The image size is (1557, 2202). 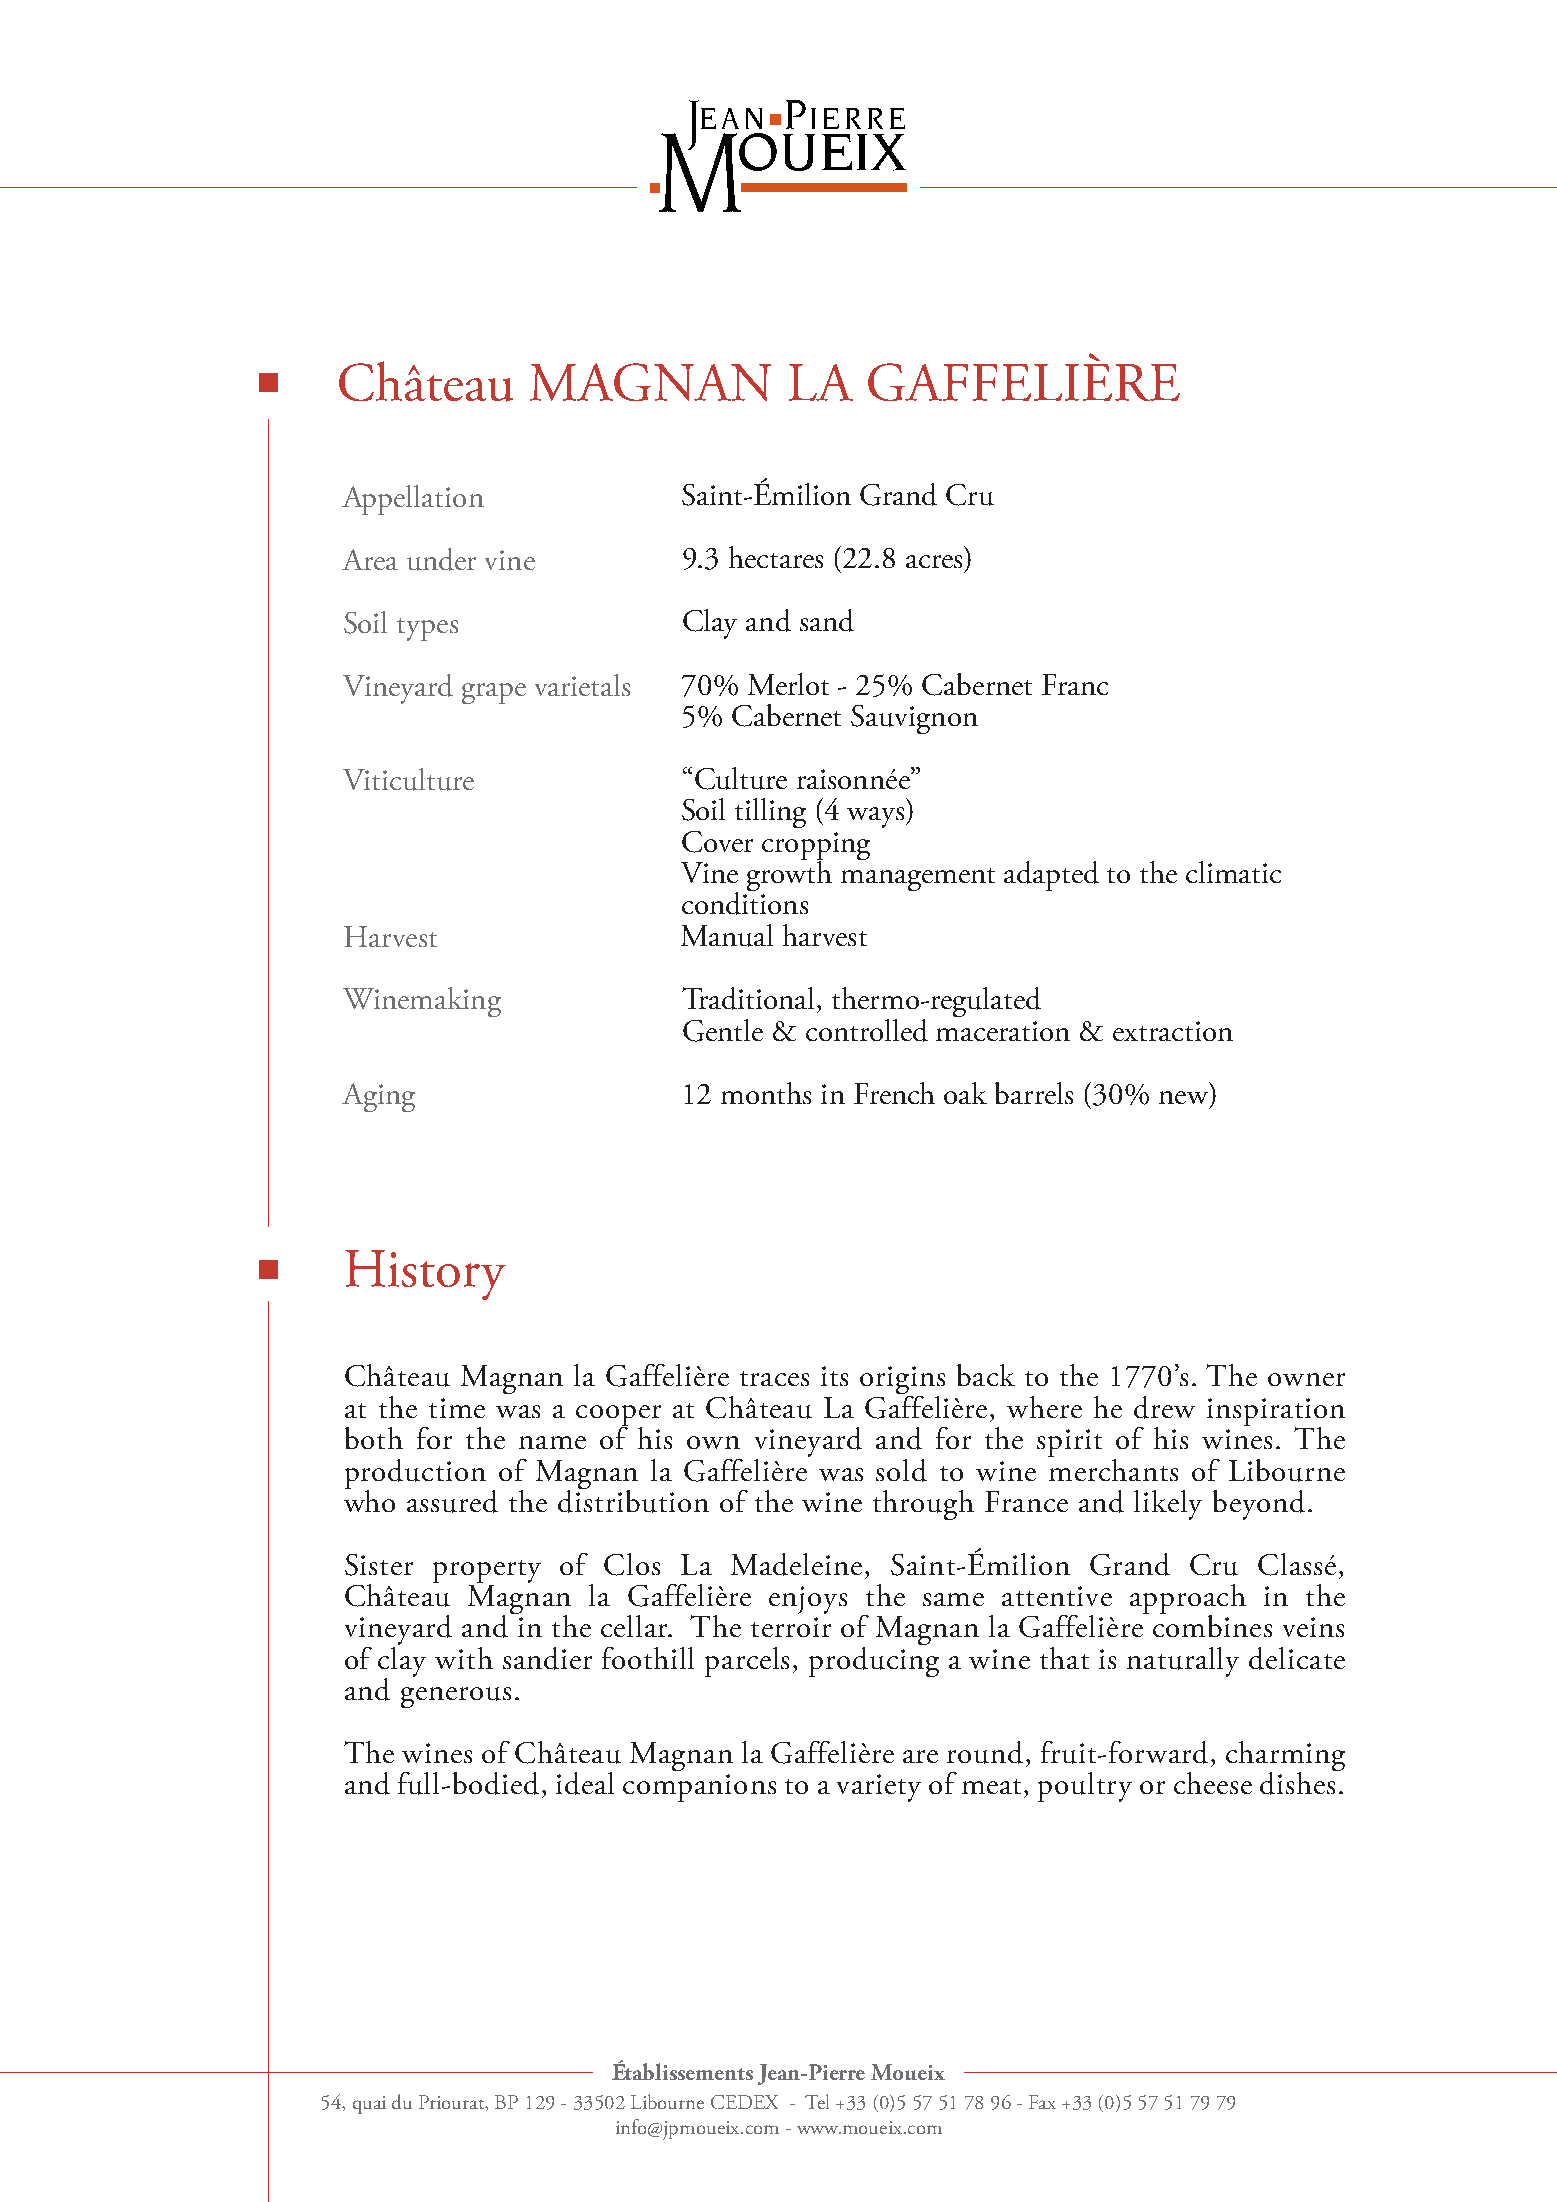 I want to click on Fax, so click(x=1042, y=2102).
